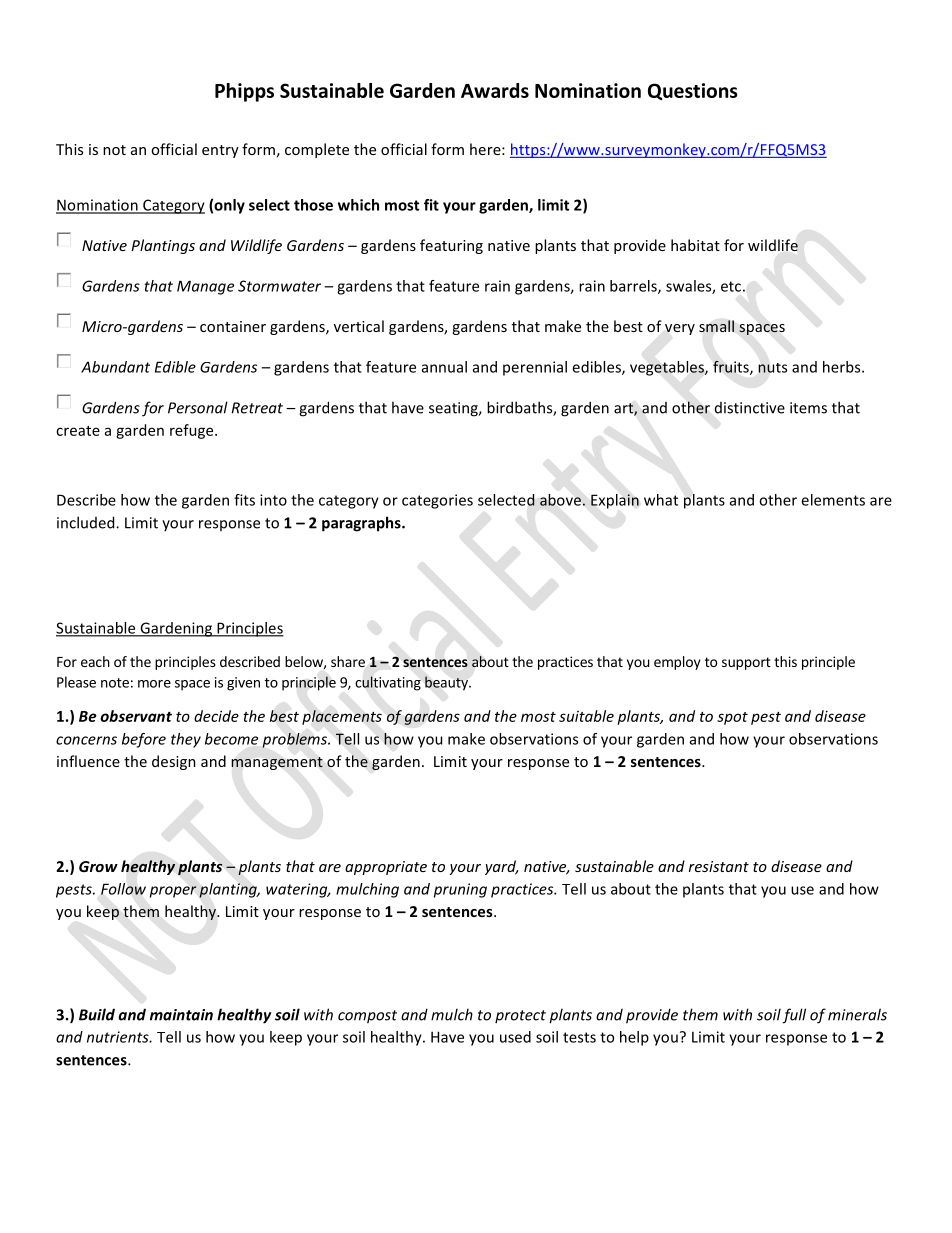 The image size is (952, 1233). I want to click on elements, so click(833, 500).
